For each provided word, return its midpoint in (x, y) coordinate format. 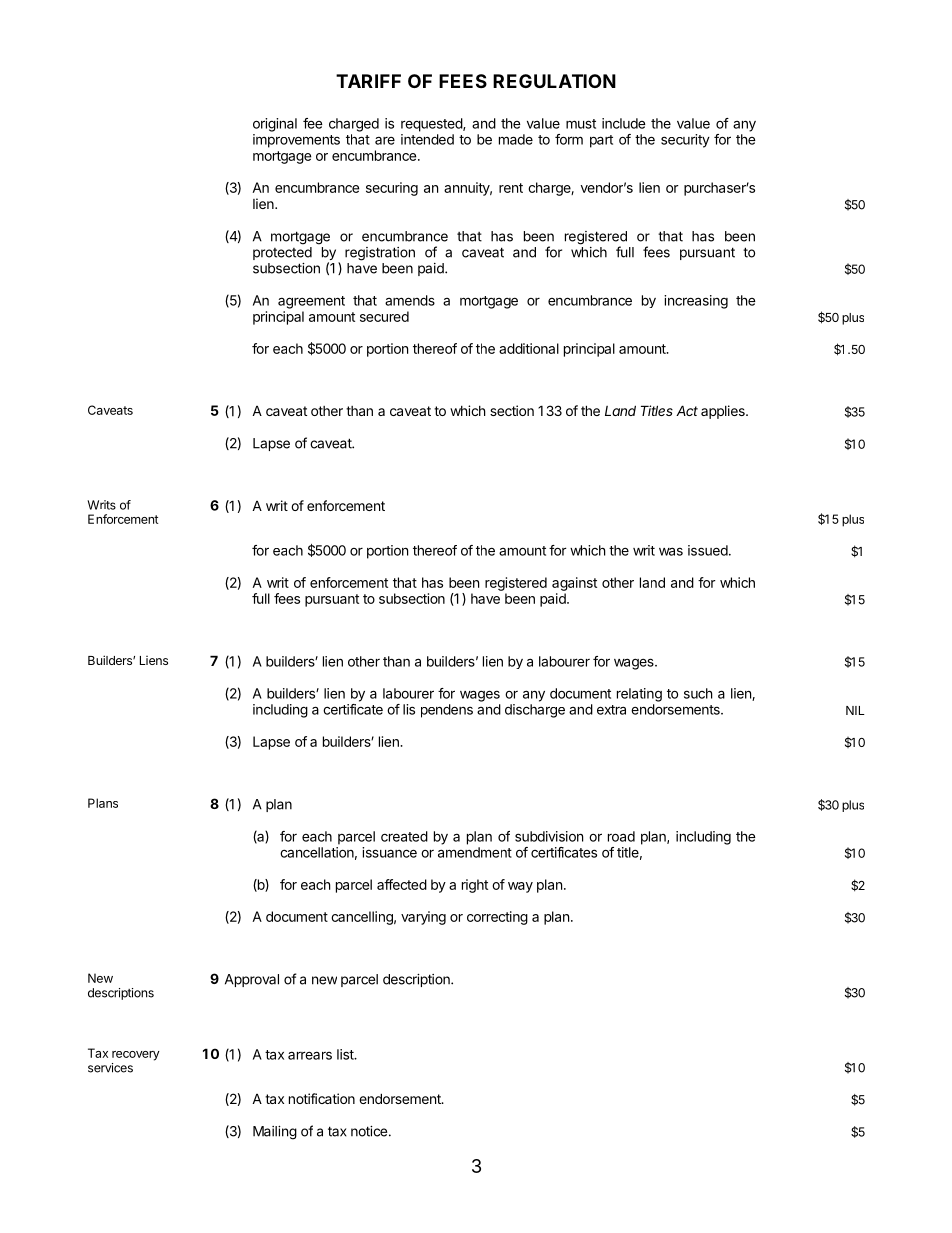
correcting (497, 918)
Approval (252, 980)
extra (611, 710)
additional (529, 348)
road (621, 836)
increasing (696, 302)
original (275, 125)
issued (708, 550)
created (404, 836)
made (516, 139)
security (685, 141)
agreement (311, 302)
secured (384, 316)
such (698, 693)
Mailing (275, 1133)
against (574, 584)
